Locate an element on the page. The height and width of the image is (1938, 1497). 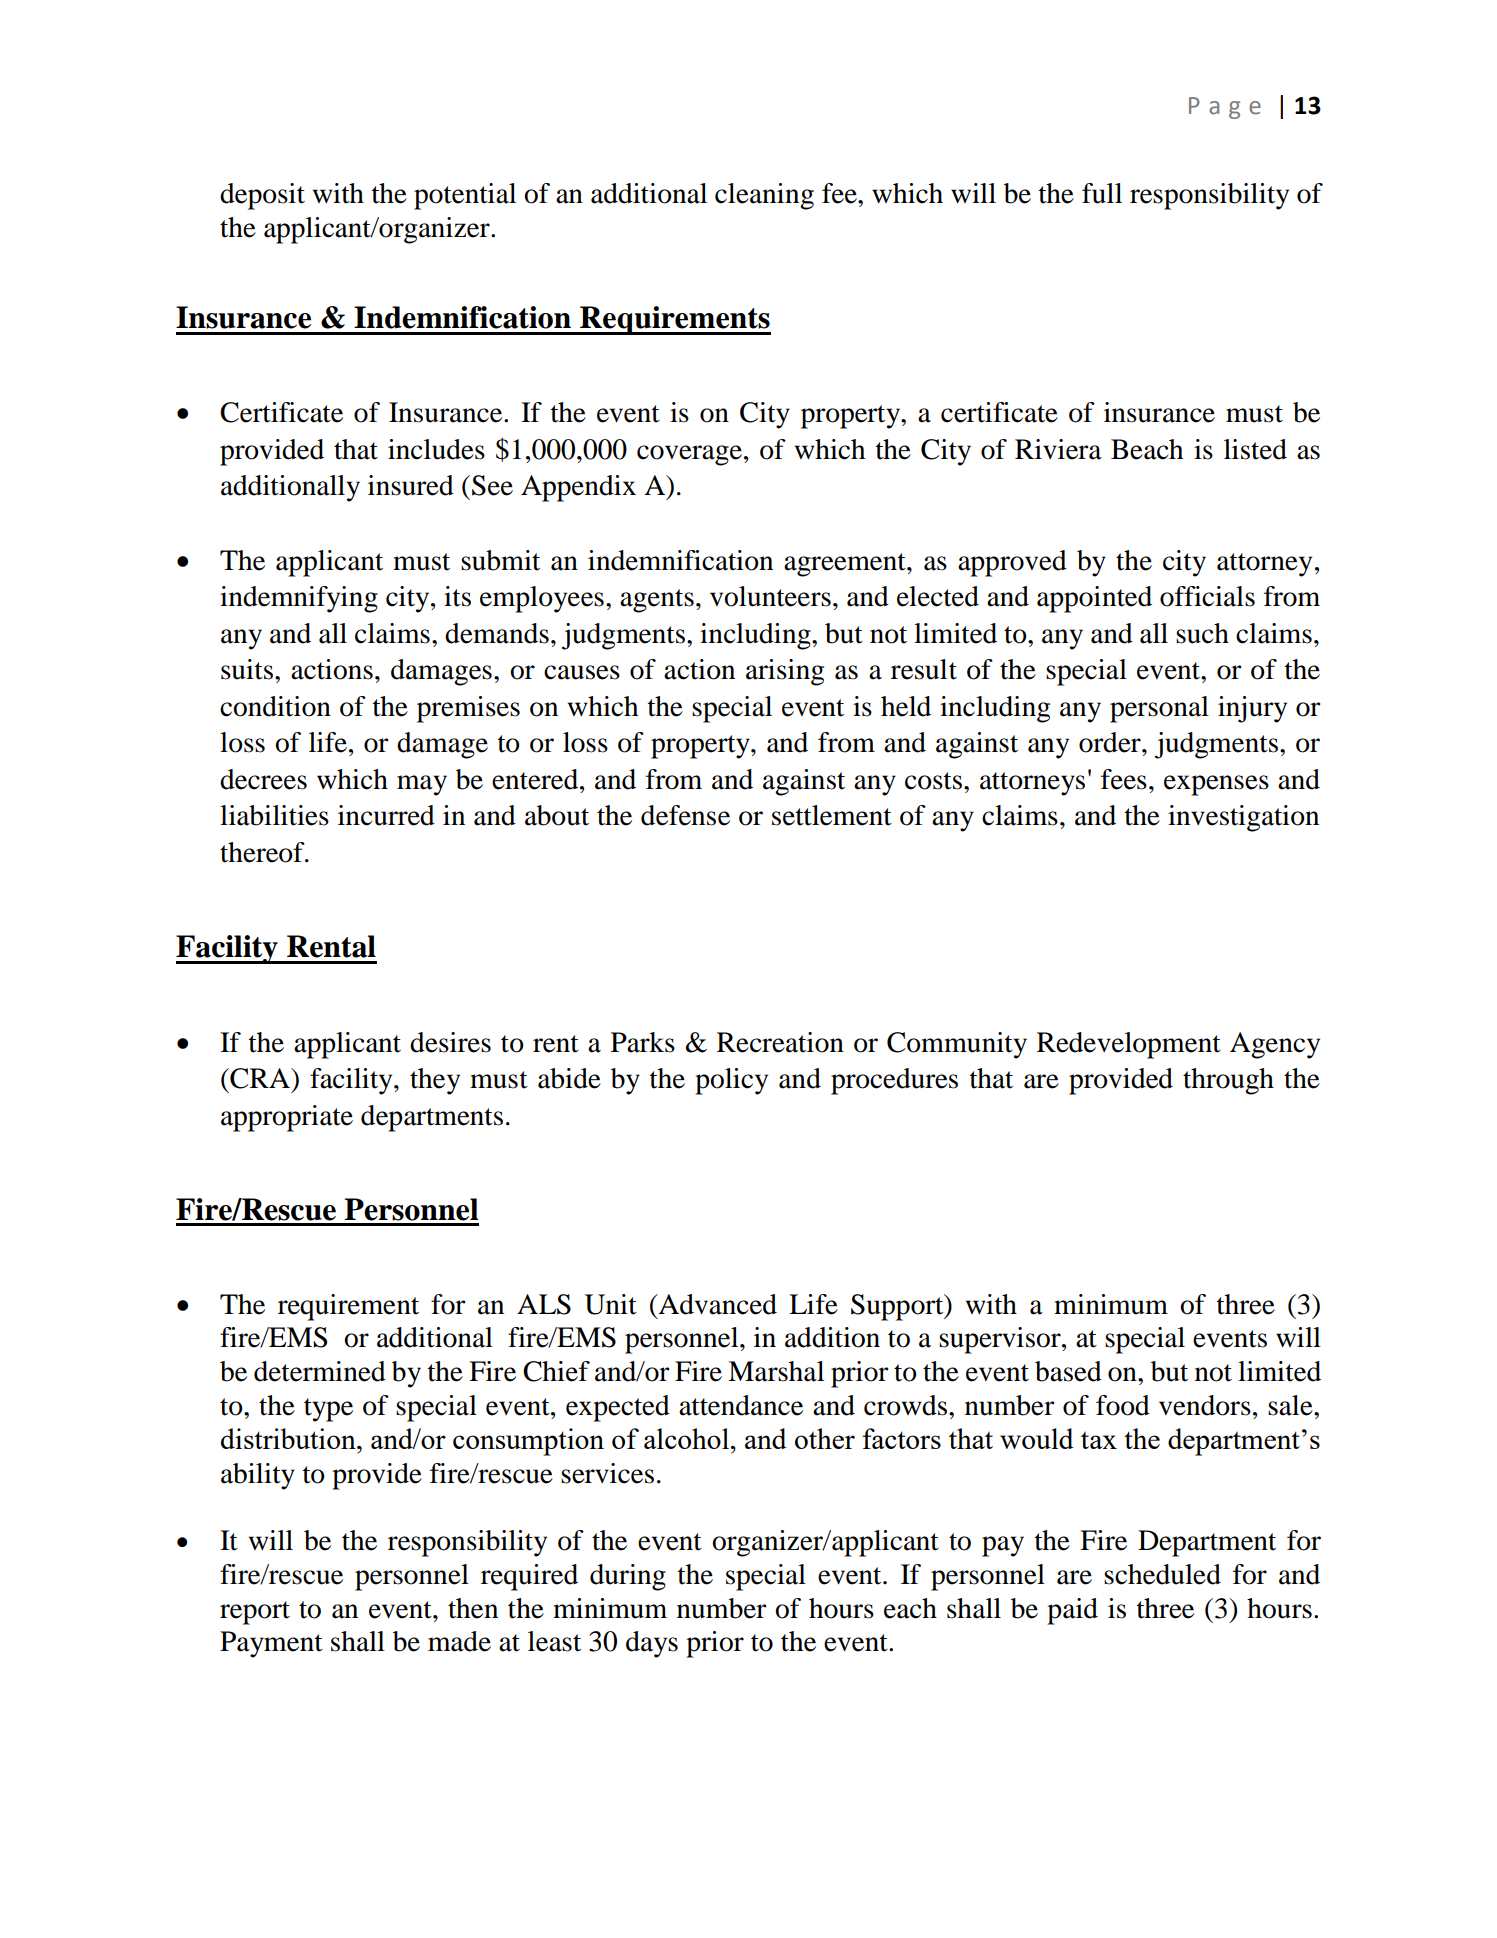
then is located at coordinates (473, 1608).
